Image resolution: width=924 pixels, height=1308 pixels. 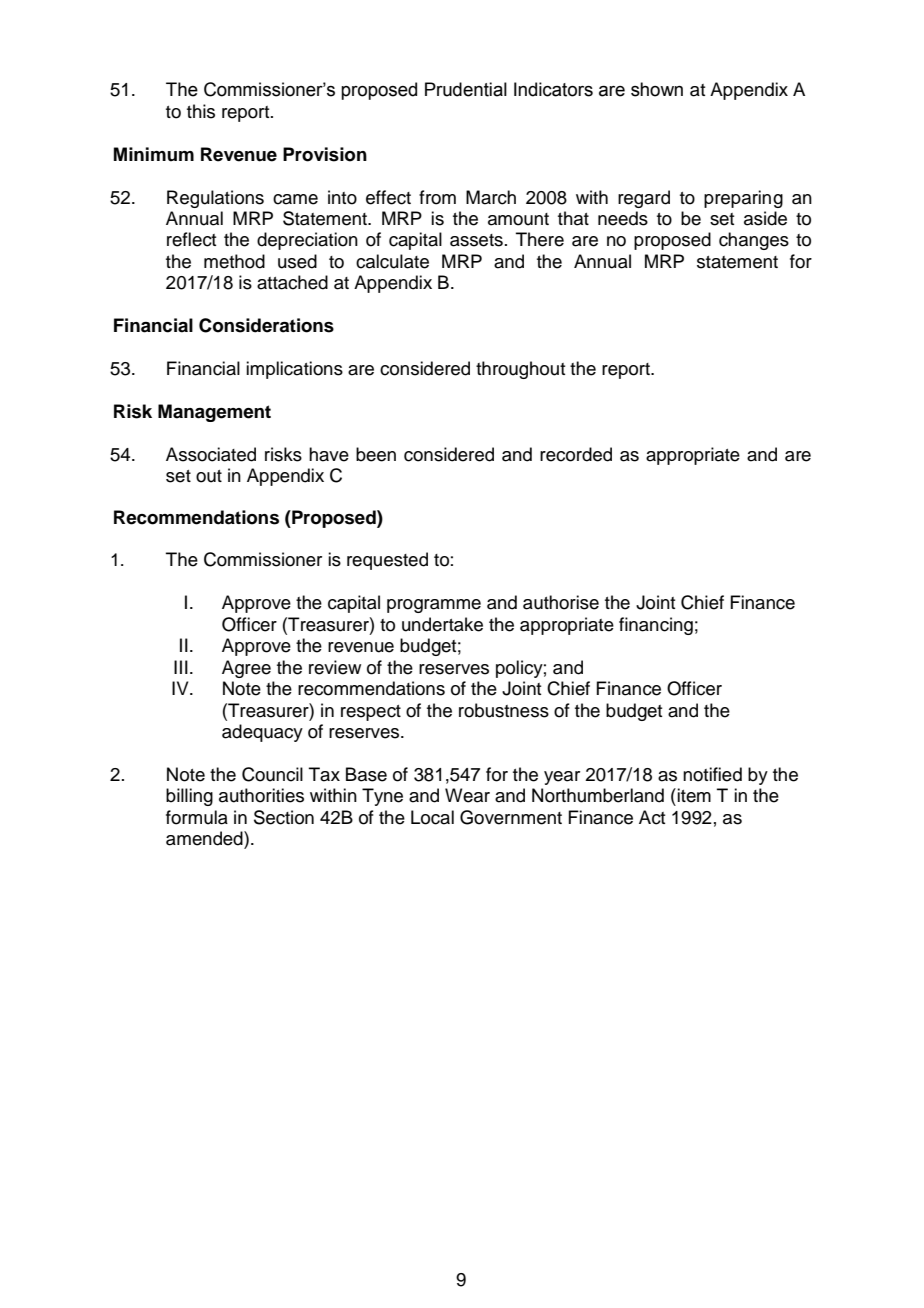 I want to click on Agree, so click(x=246, y=669).
